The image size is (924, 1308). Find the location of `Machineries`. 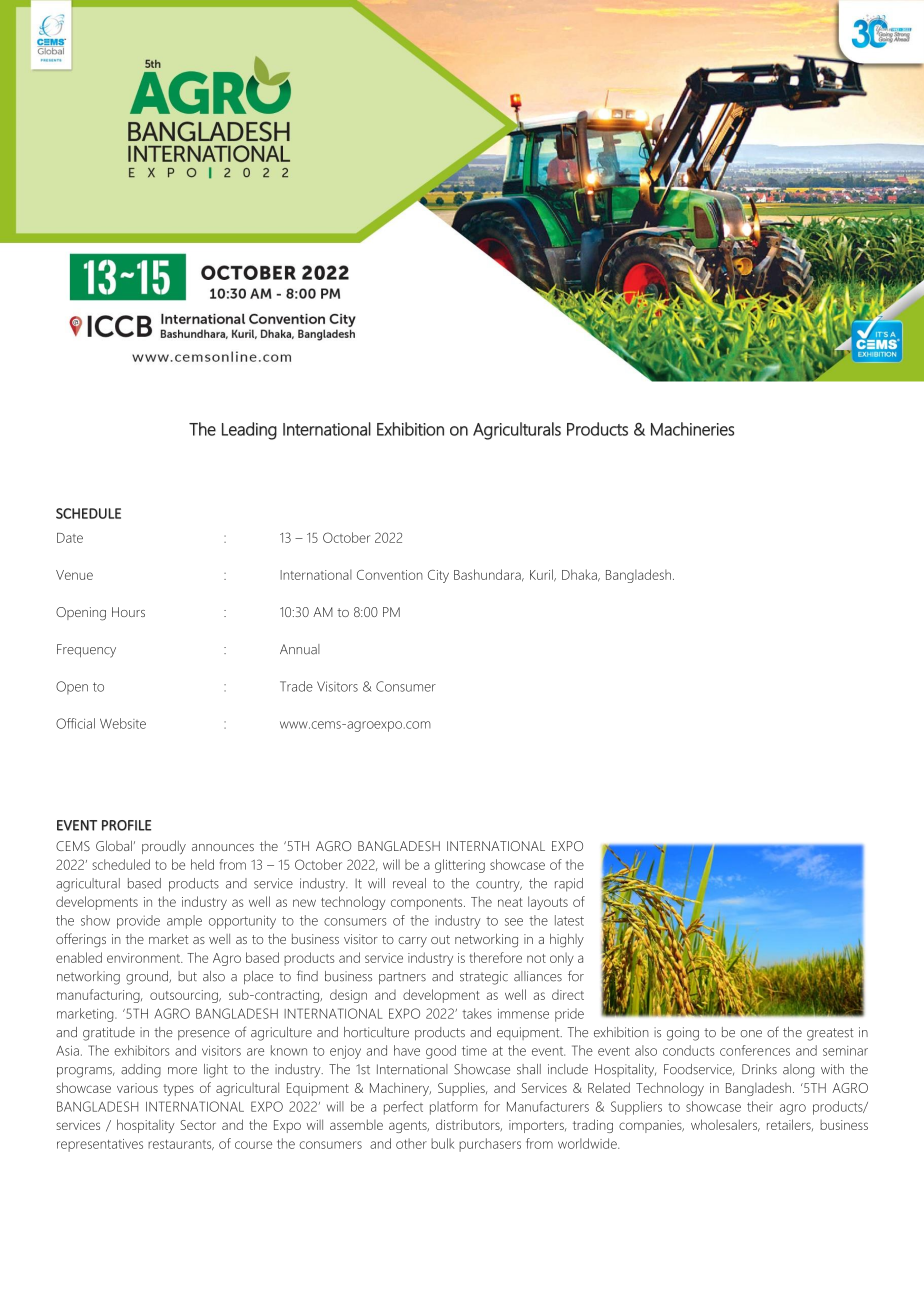

Machineries is located at coordinates (692, 429).
